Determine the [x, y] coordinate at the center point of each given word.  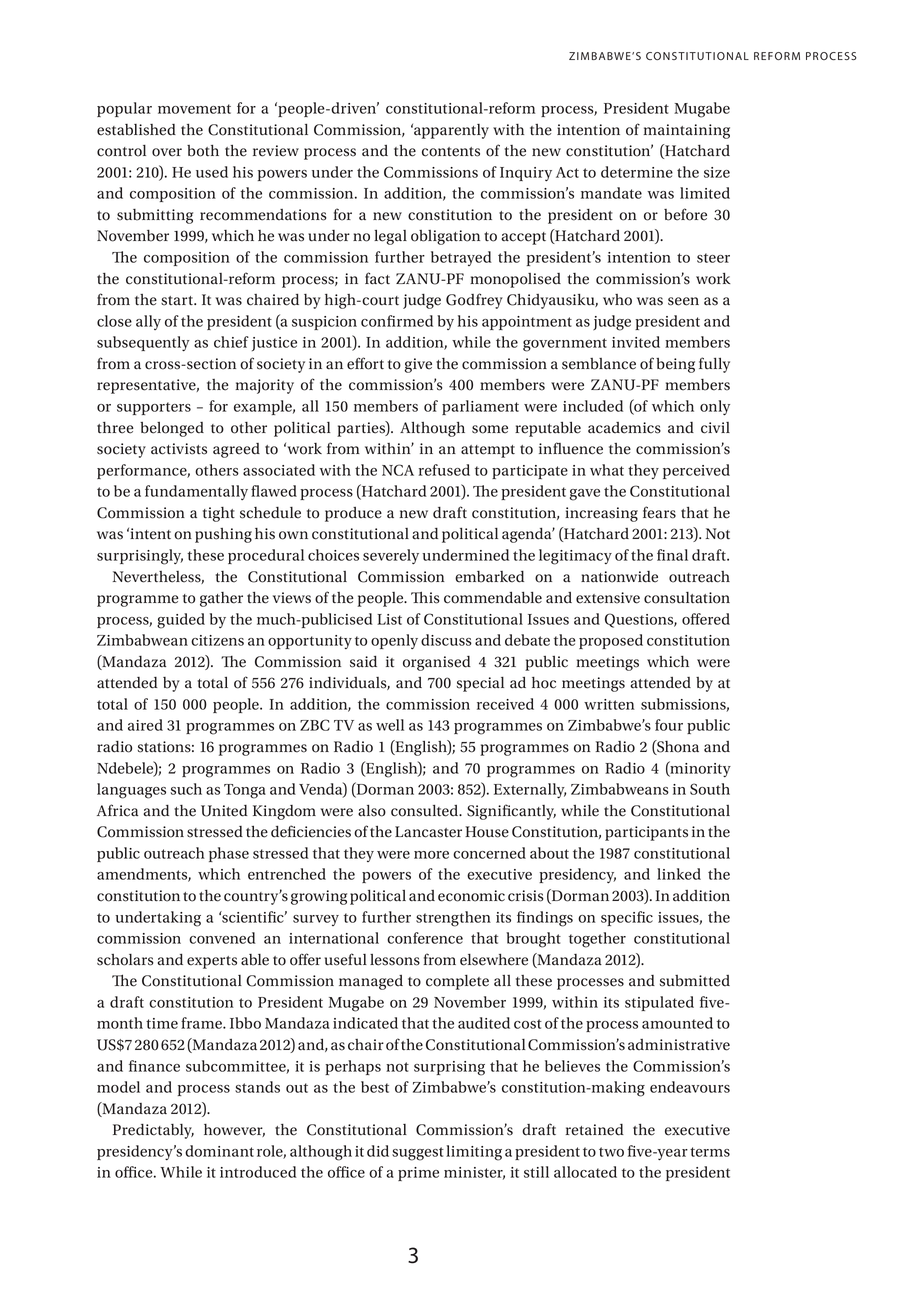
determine [637, 172]
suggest [418, 1154]
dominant [219, 1151]
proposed [611, 641]
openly [394, 641]
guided [181, 621]
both [203, 151]
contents [451, 152]
